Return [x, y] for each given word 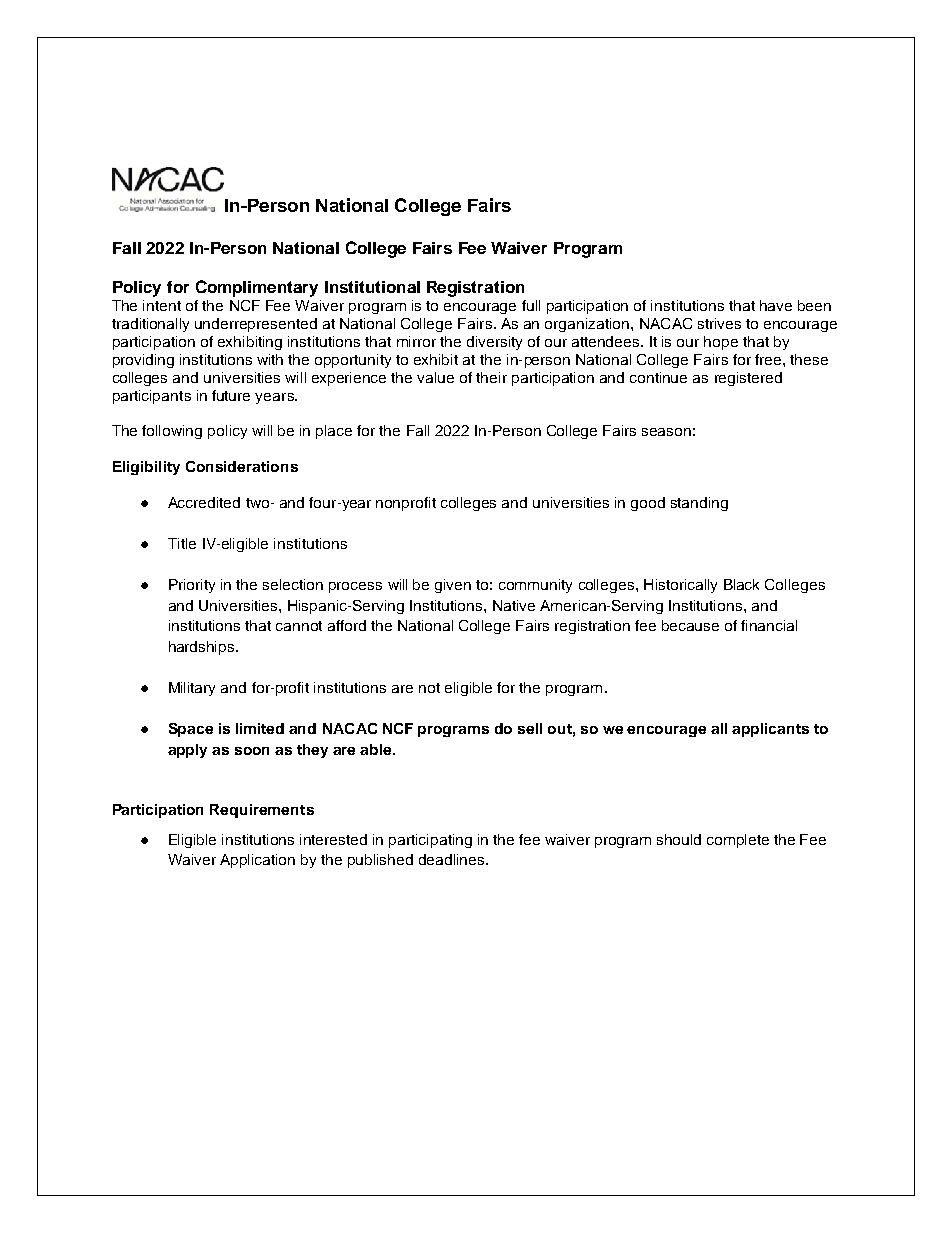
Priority [192, 586]
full [531, 305]
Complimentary [257, 288]
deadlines [453, 859]
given [453, 586]
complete [738, 841]
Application [257, 861]
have [776, 305]
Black [741, 584]
